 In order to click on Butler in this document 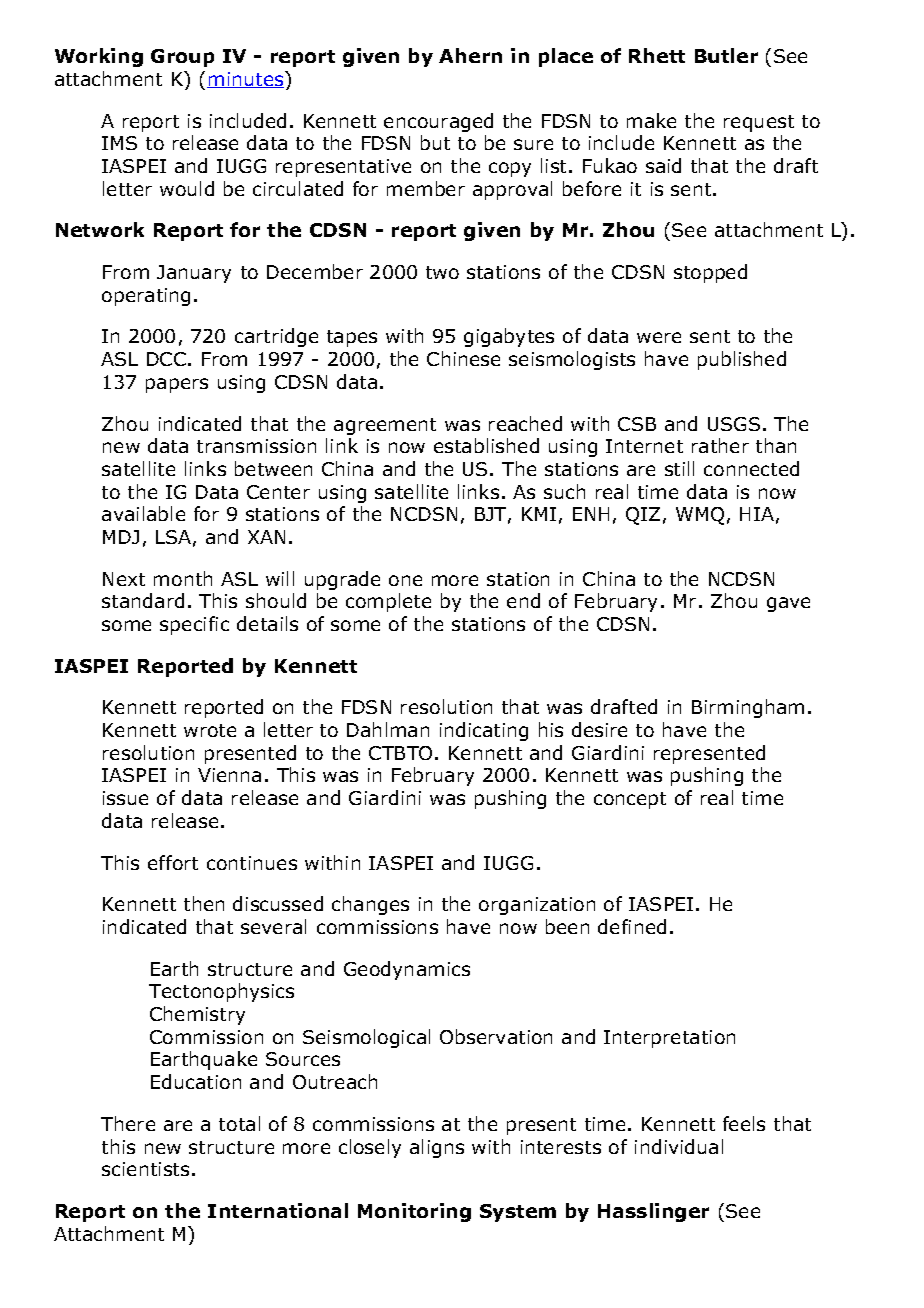, I will do `click(726, 55)`.
